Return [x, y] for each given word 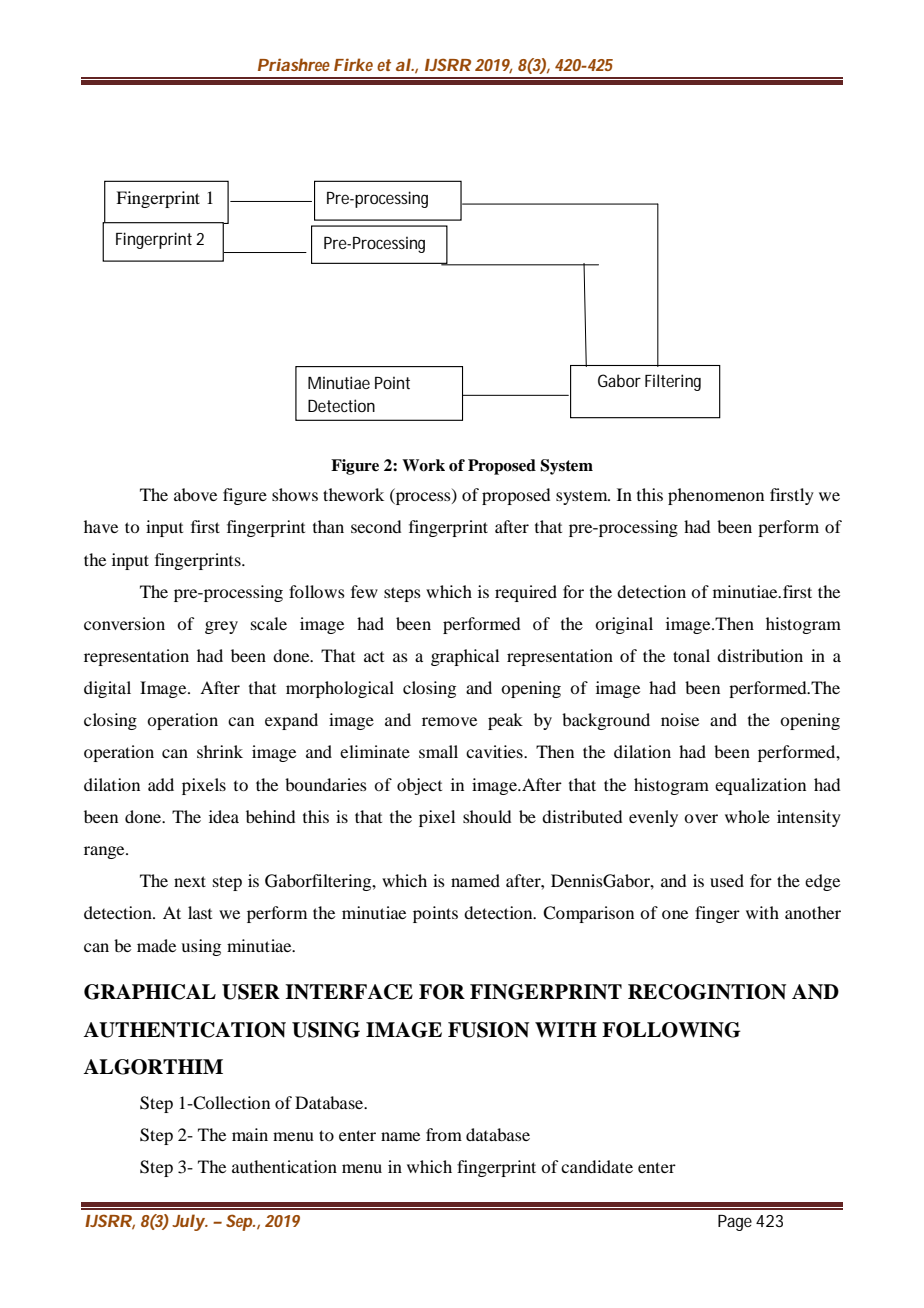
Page [737, 1223]
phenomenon [716, 496]
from [444, 1134]
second [376, 526]
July [190, 1222]
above [195, 494]
